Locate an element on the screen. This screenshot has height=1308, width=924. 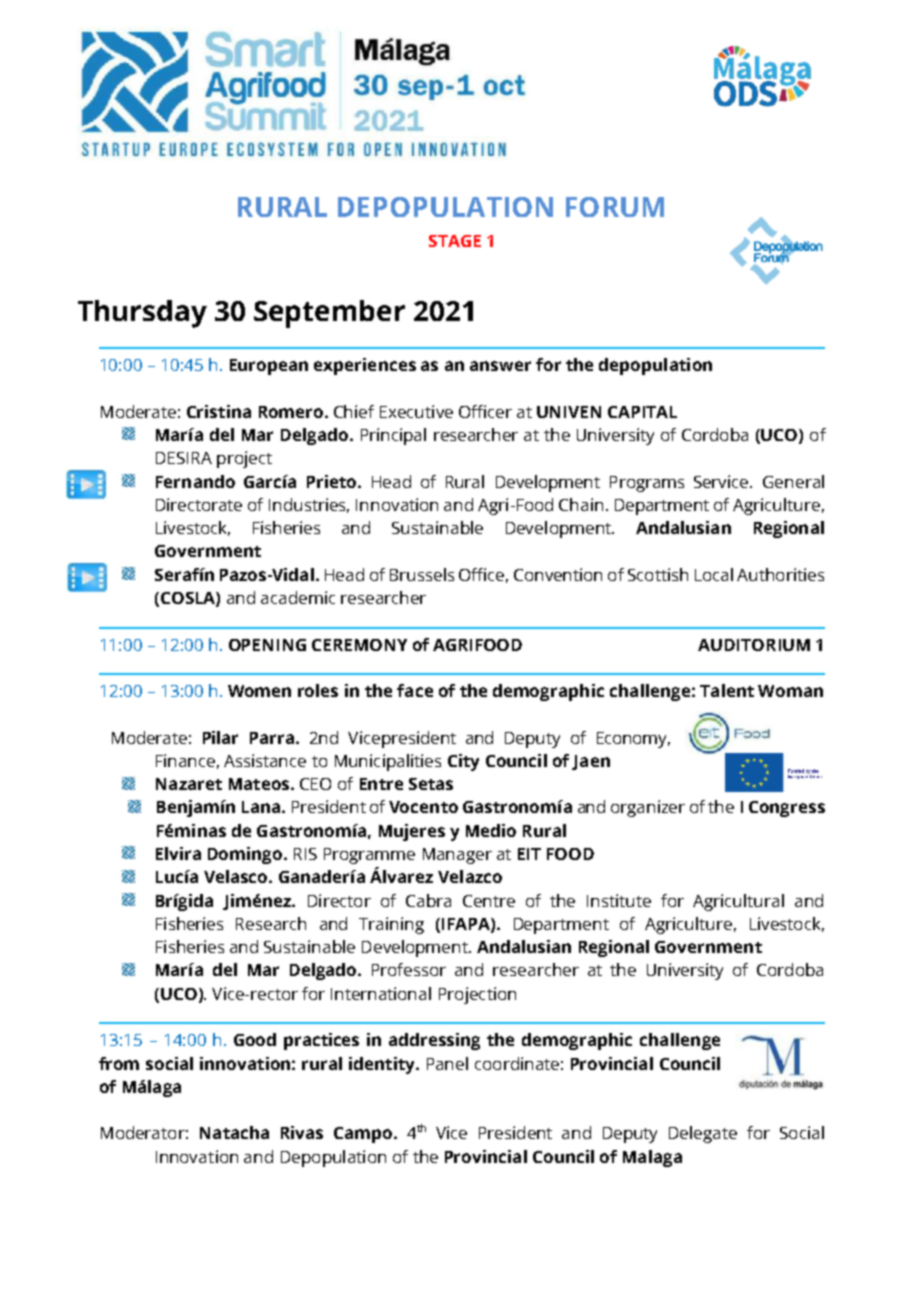
Fernando is located at coordinates (195, 481).
